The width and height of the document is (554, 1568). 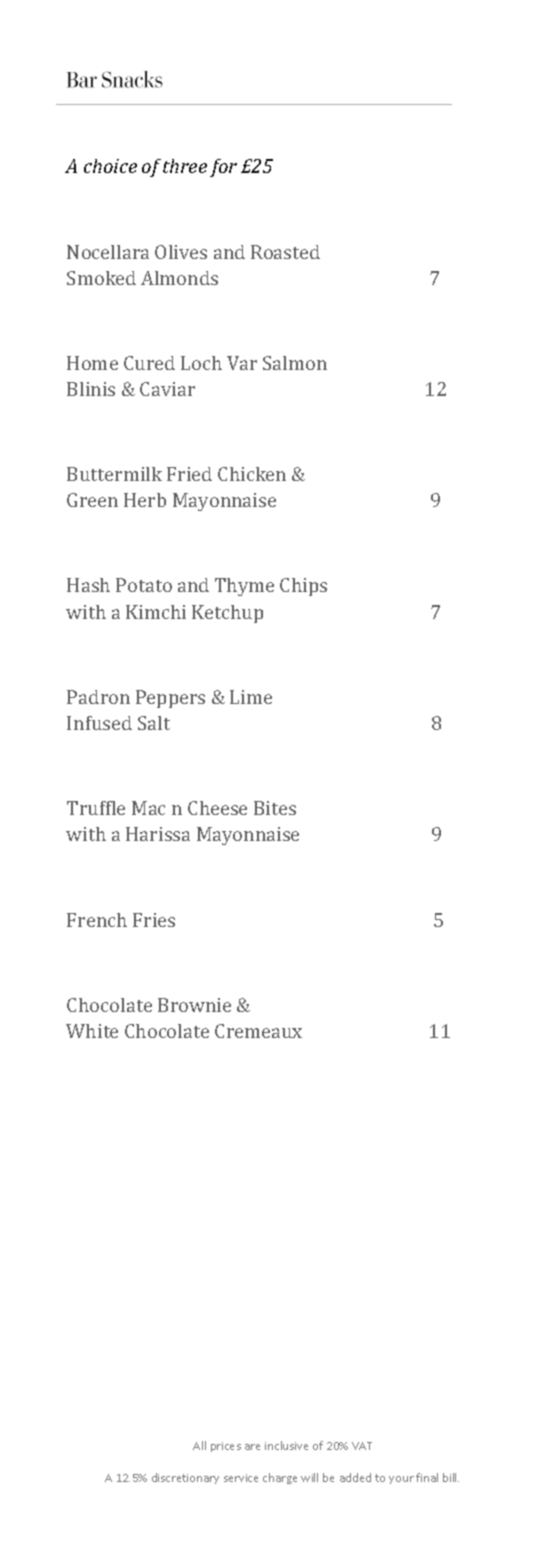 I want to click on for, so click(x=223, y=168).
